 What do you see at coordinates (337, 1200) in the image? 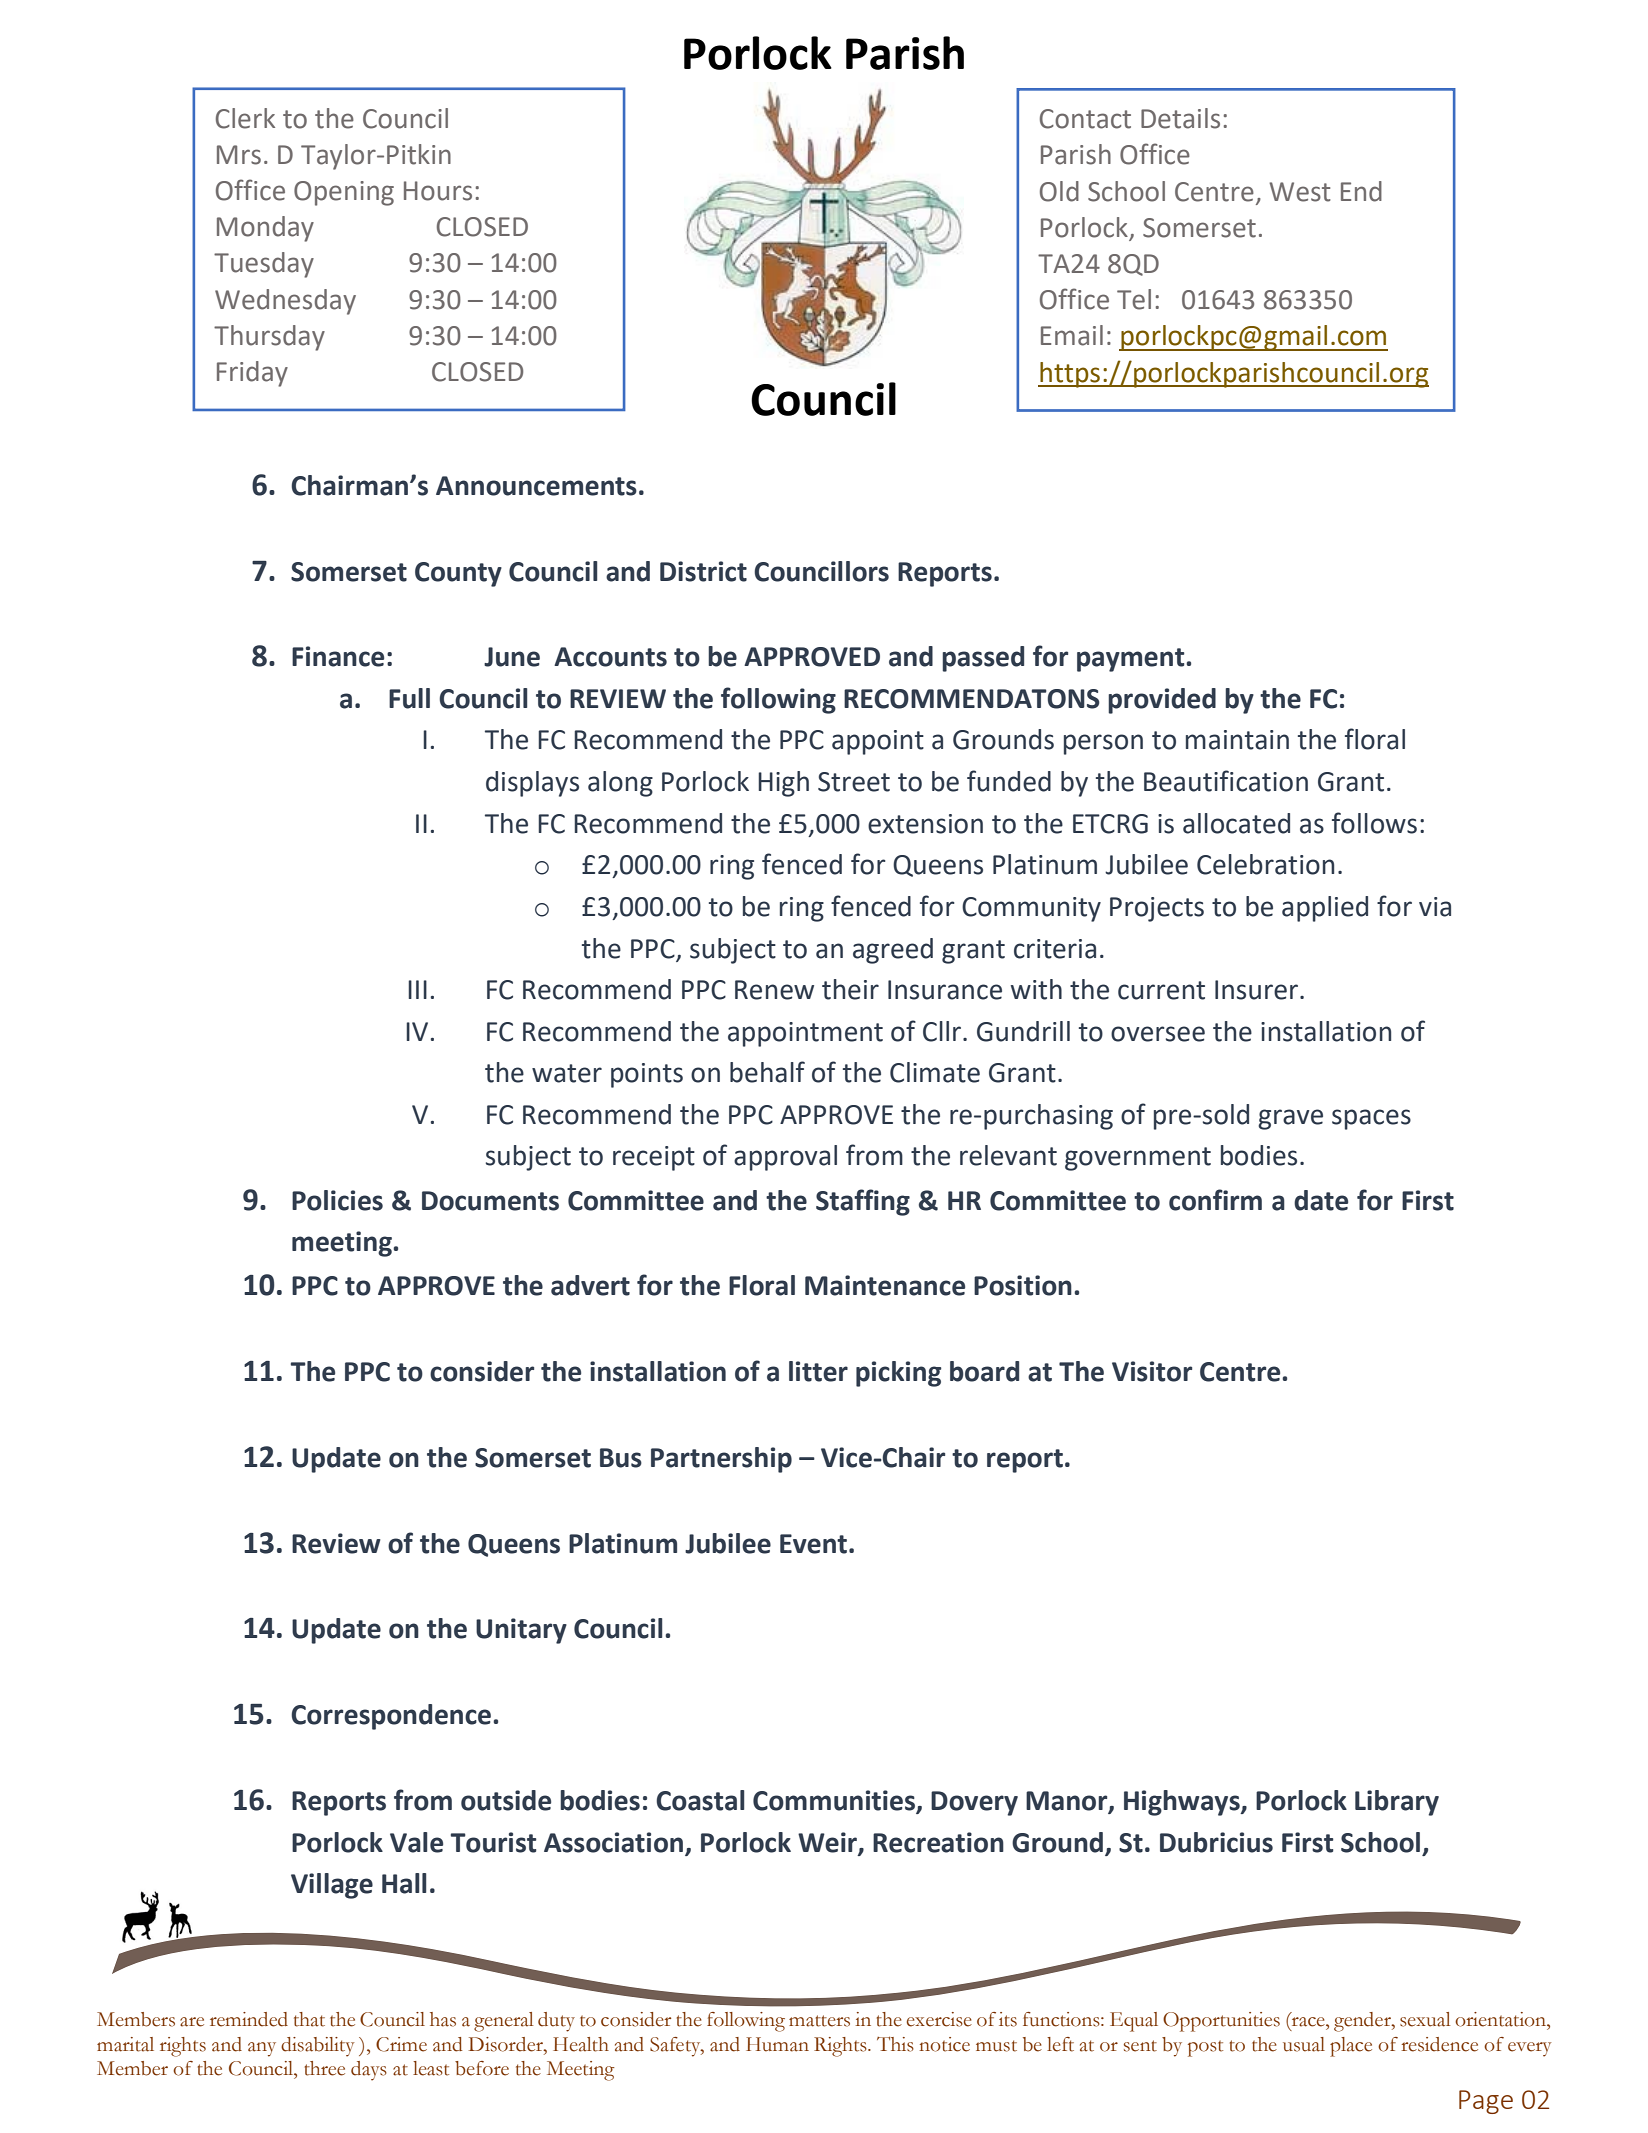
I see `Policies` at bounding box center [337, 1200].
